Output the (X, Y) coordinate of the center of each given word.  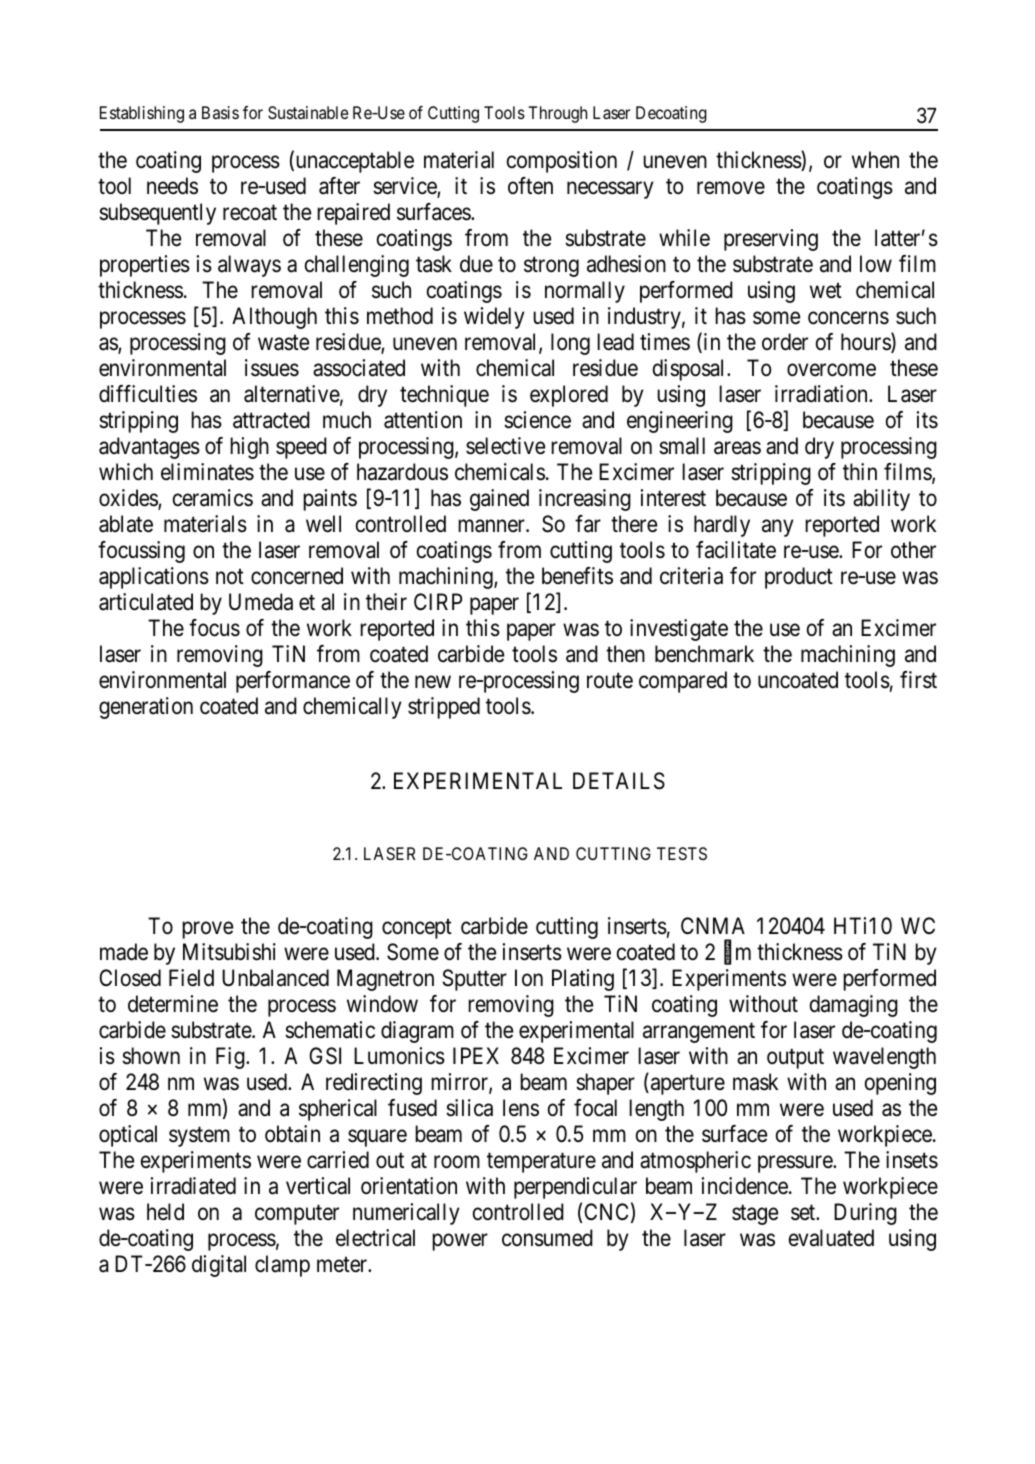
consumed (547, 1238)
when (875, 159)
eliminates (207, 472)
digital (219, 1266)
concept (417, 929)
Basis (220, 112)
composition (562, 162)
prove (207, 930)
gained (499, 500)
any (777, 528)
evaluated (831, 1238)
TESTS (682, 853)
